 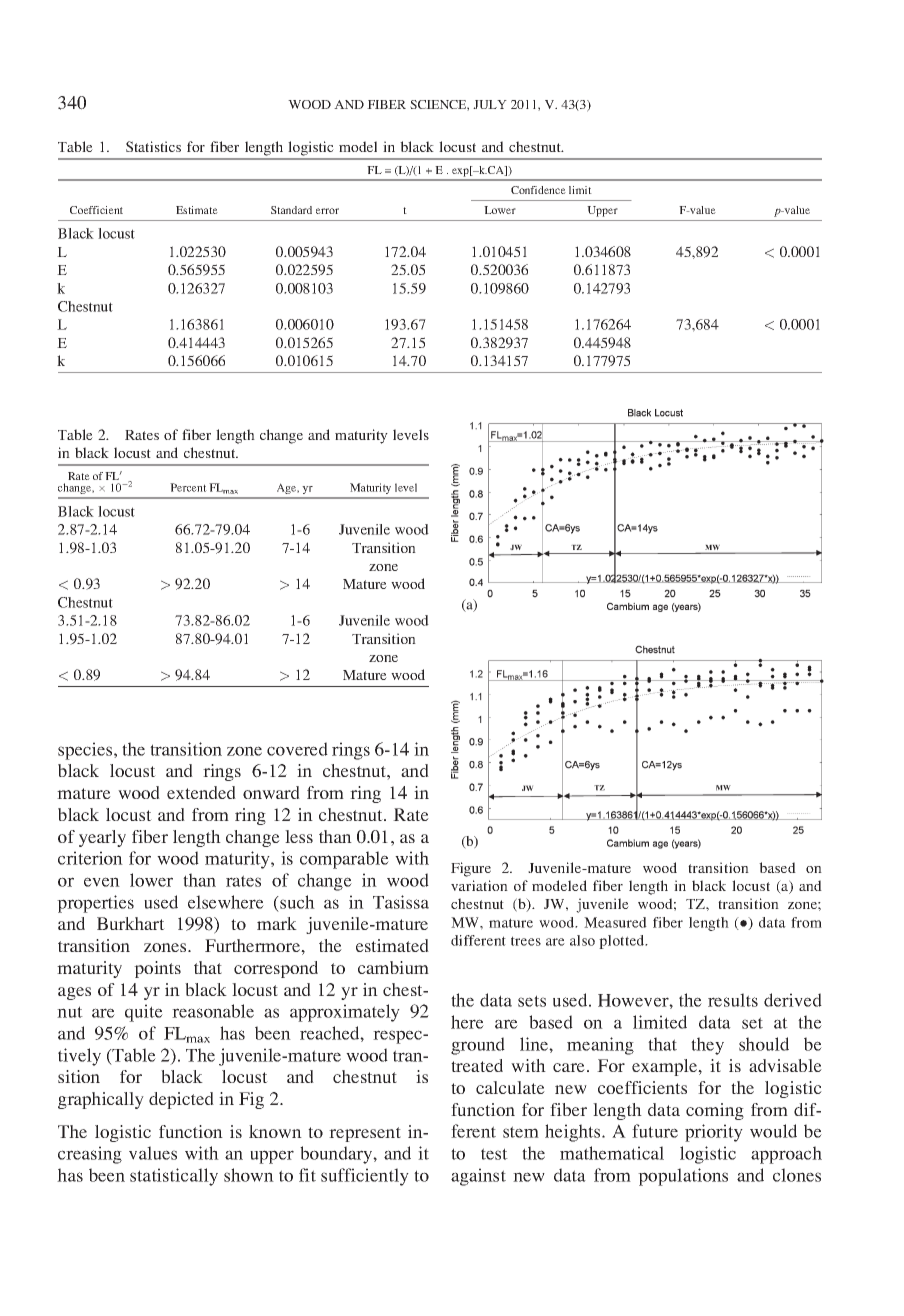 What do you see at coordinates (615, 922) in the screenshot?
I see `Measured` at bounding box center [615, 922].
